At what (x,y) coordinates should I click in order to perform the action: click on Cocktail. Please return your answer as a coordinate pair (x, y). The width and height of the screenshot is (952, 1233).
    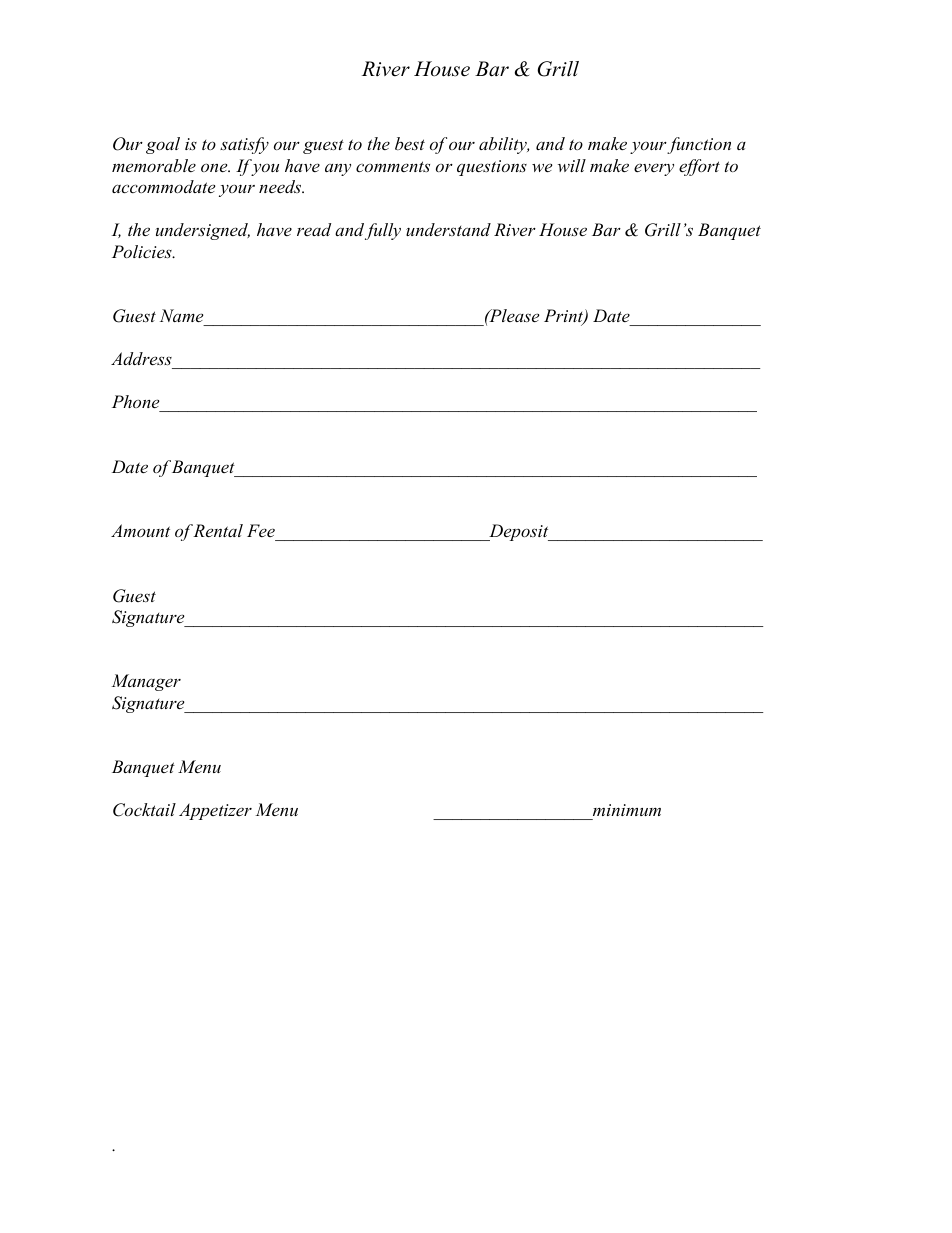
    Looking at the image, I should click on (144, 810).
